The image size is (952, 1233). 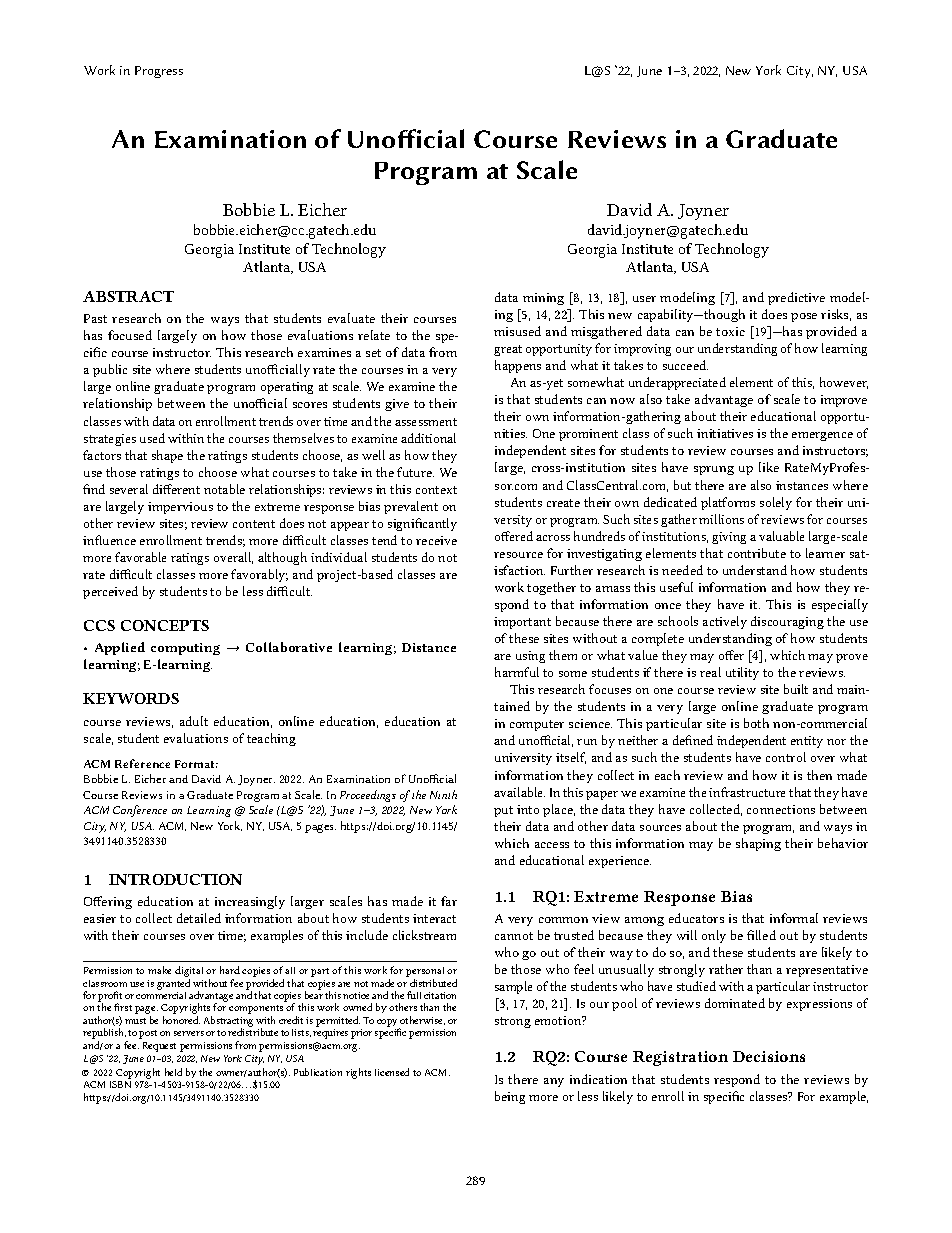 What do you see at coordinates (173, 1072) in the screenshot?
I see `held` at bounding box center [173, 1072].
